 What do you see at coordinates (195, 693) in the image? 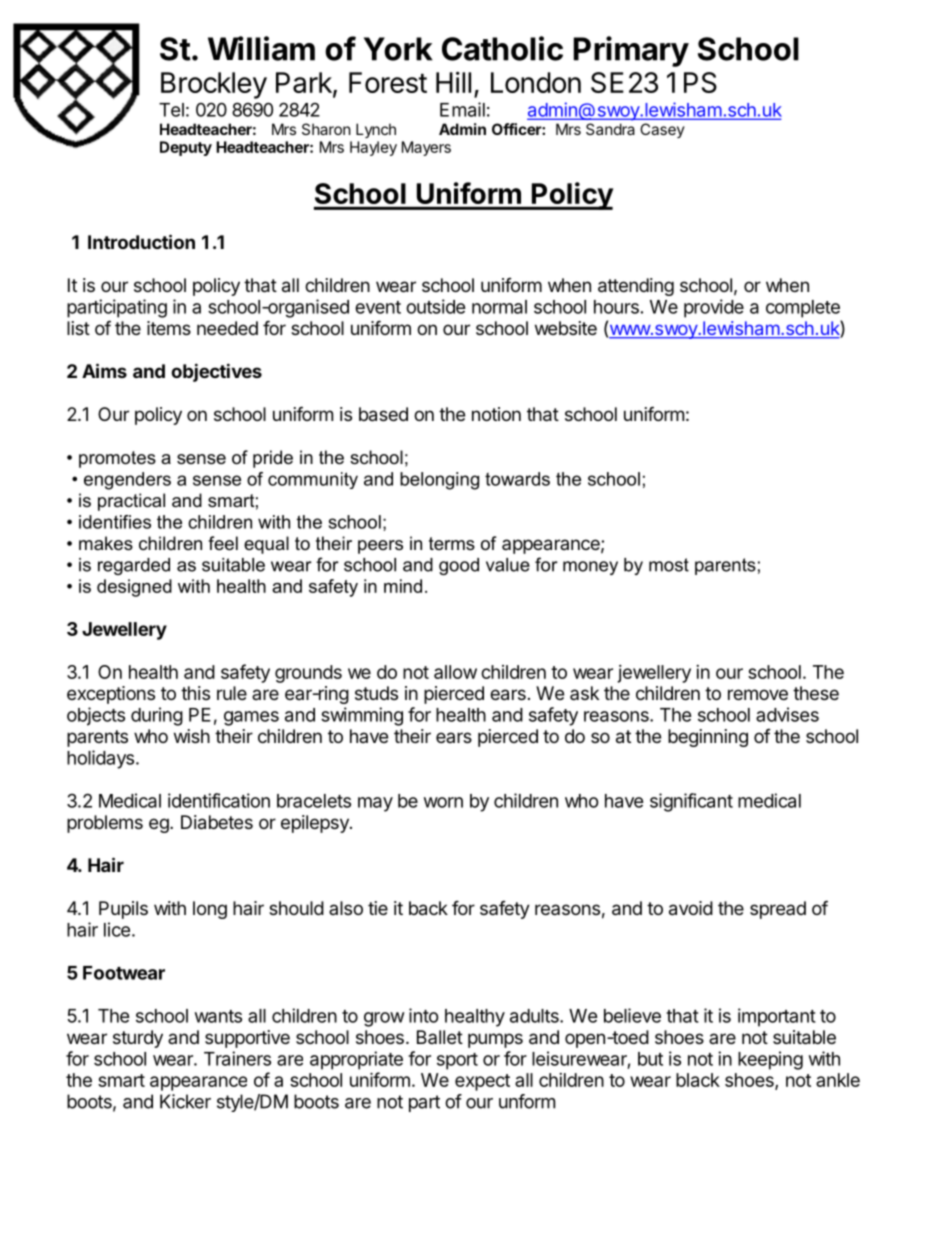
I see `this` at bounding box center [195, 693].
